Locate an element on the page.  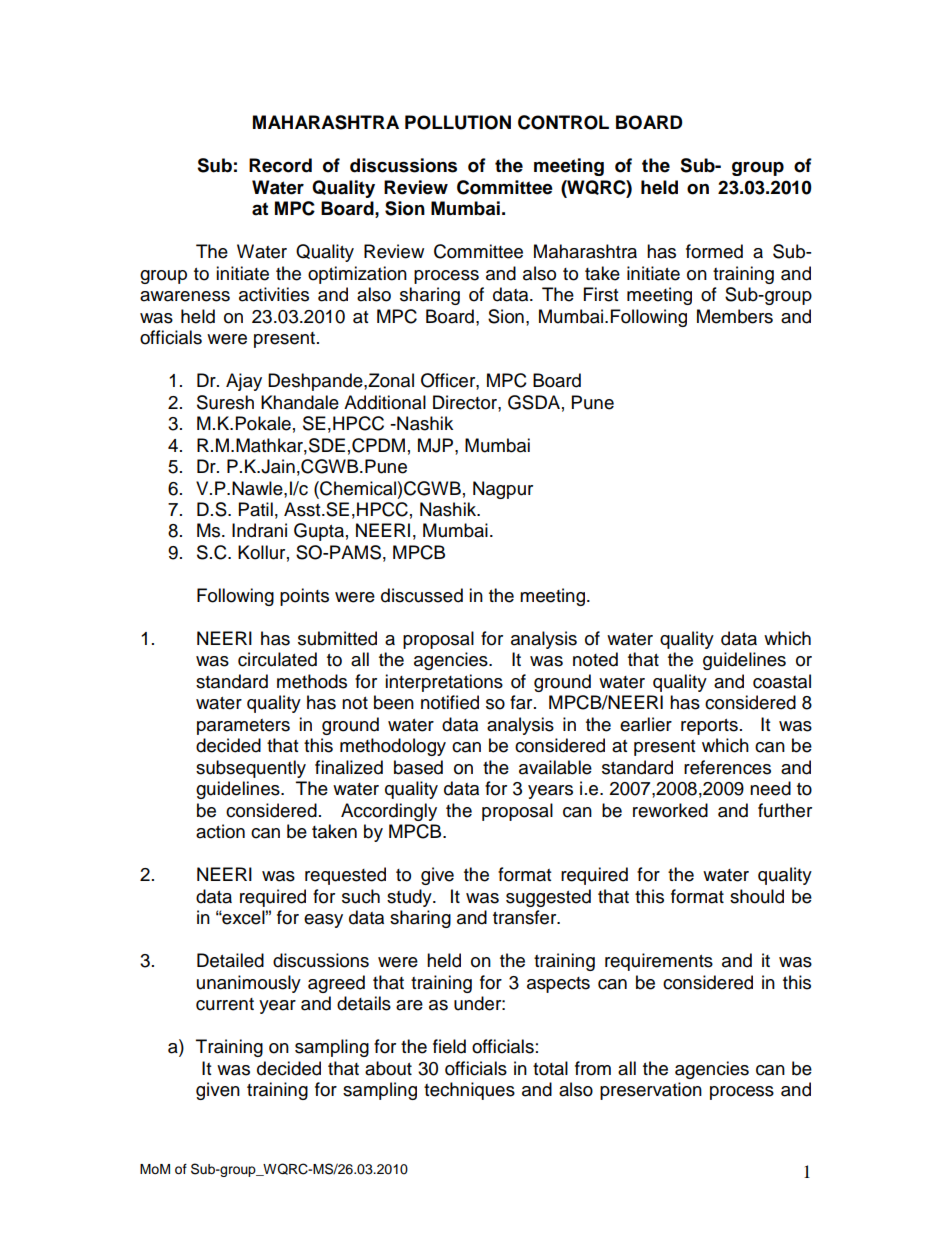
action is located at coordinates (220, 831).
